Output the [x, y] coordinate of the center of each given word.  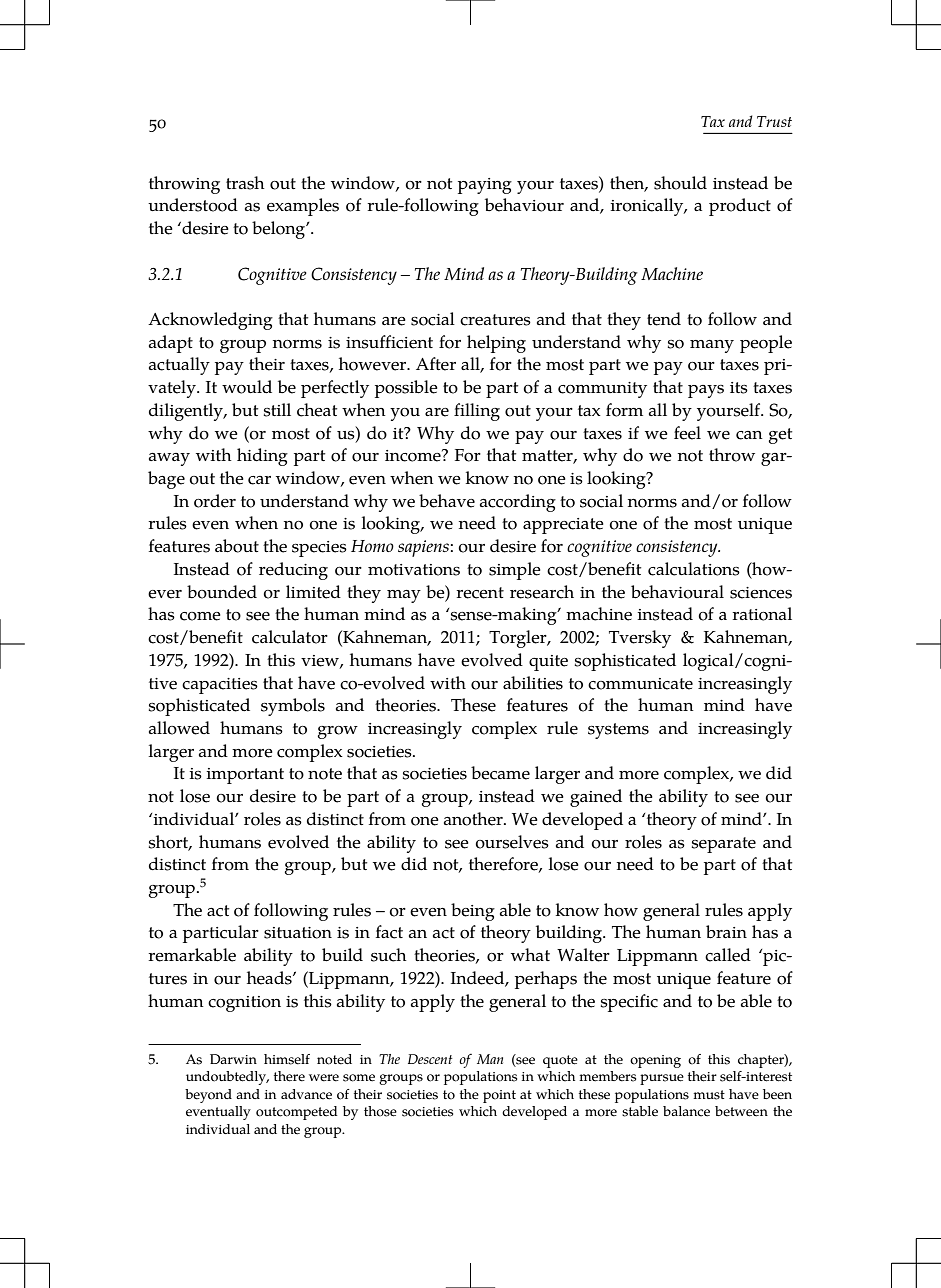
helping [496, 344]
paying [485, 186]
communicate [640, 684]
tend [664, 319]
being [473, 912]
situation [298, 933]
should [680, 183]
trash [245, 183]
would [247, 387]
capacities [220, 686]
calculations [694, 569]
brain [726, 932]
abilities [533, 683]
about [237, 546]
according [518, 503]
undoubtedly [227, 1078]
